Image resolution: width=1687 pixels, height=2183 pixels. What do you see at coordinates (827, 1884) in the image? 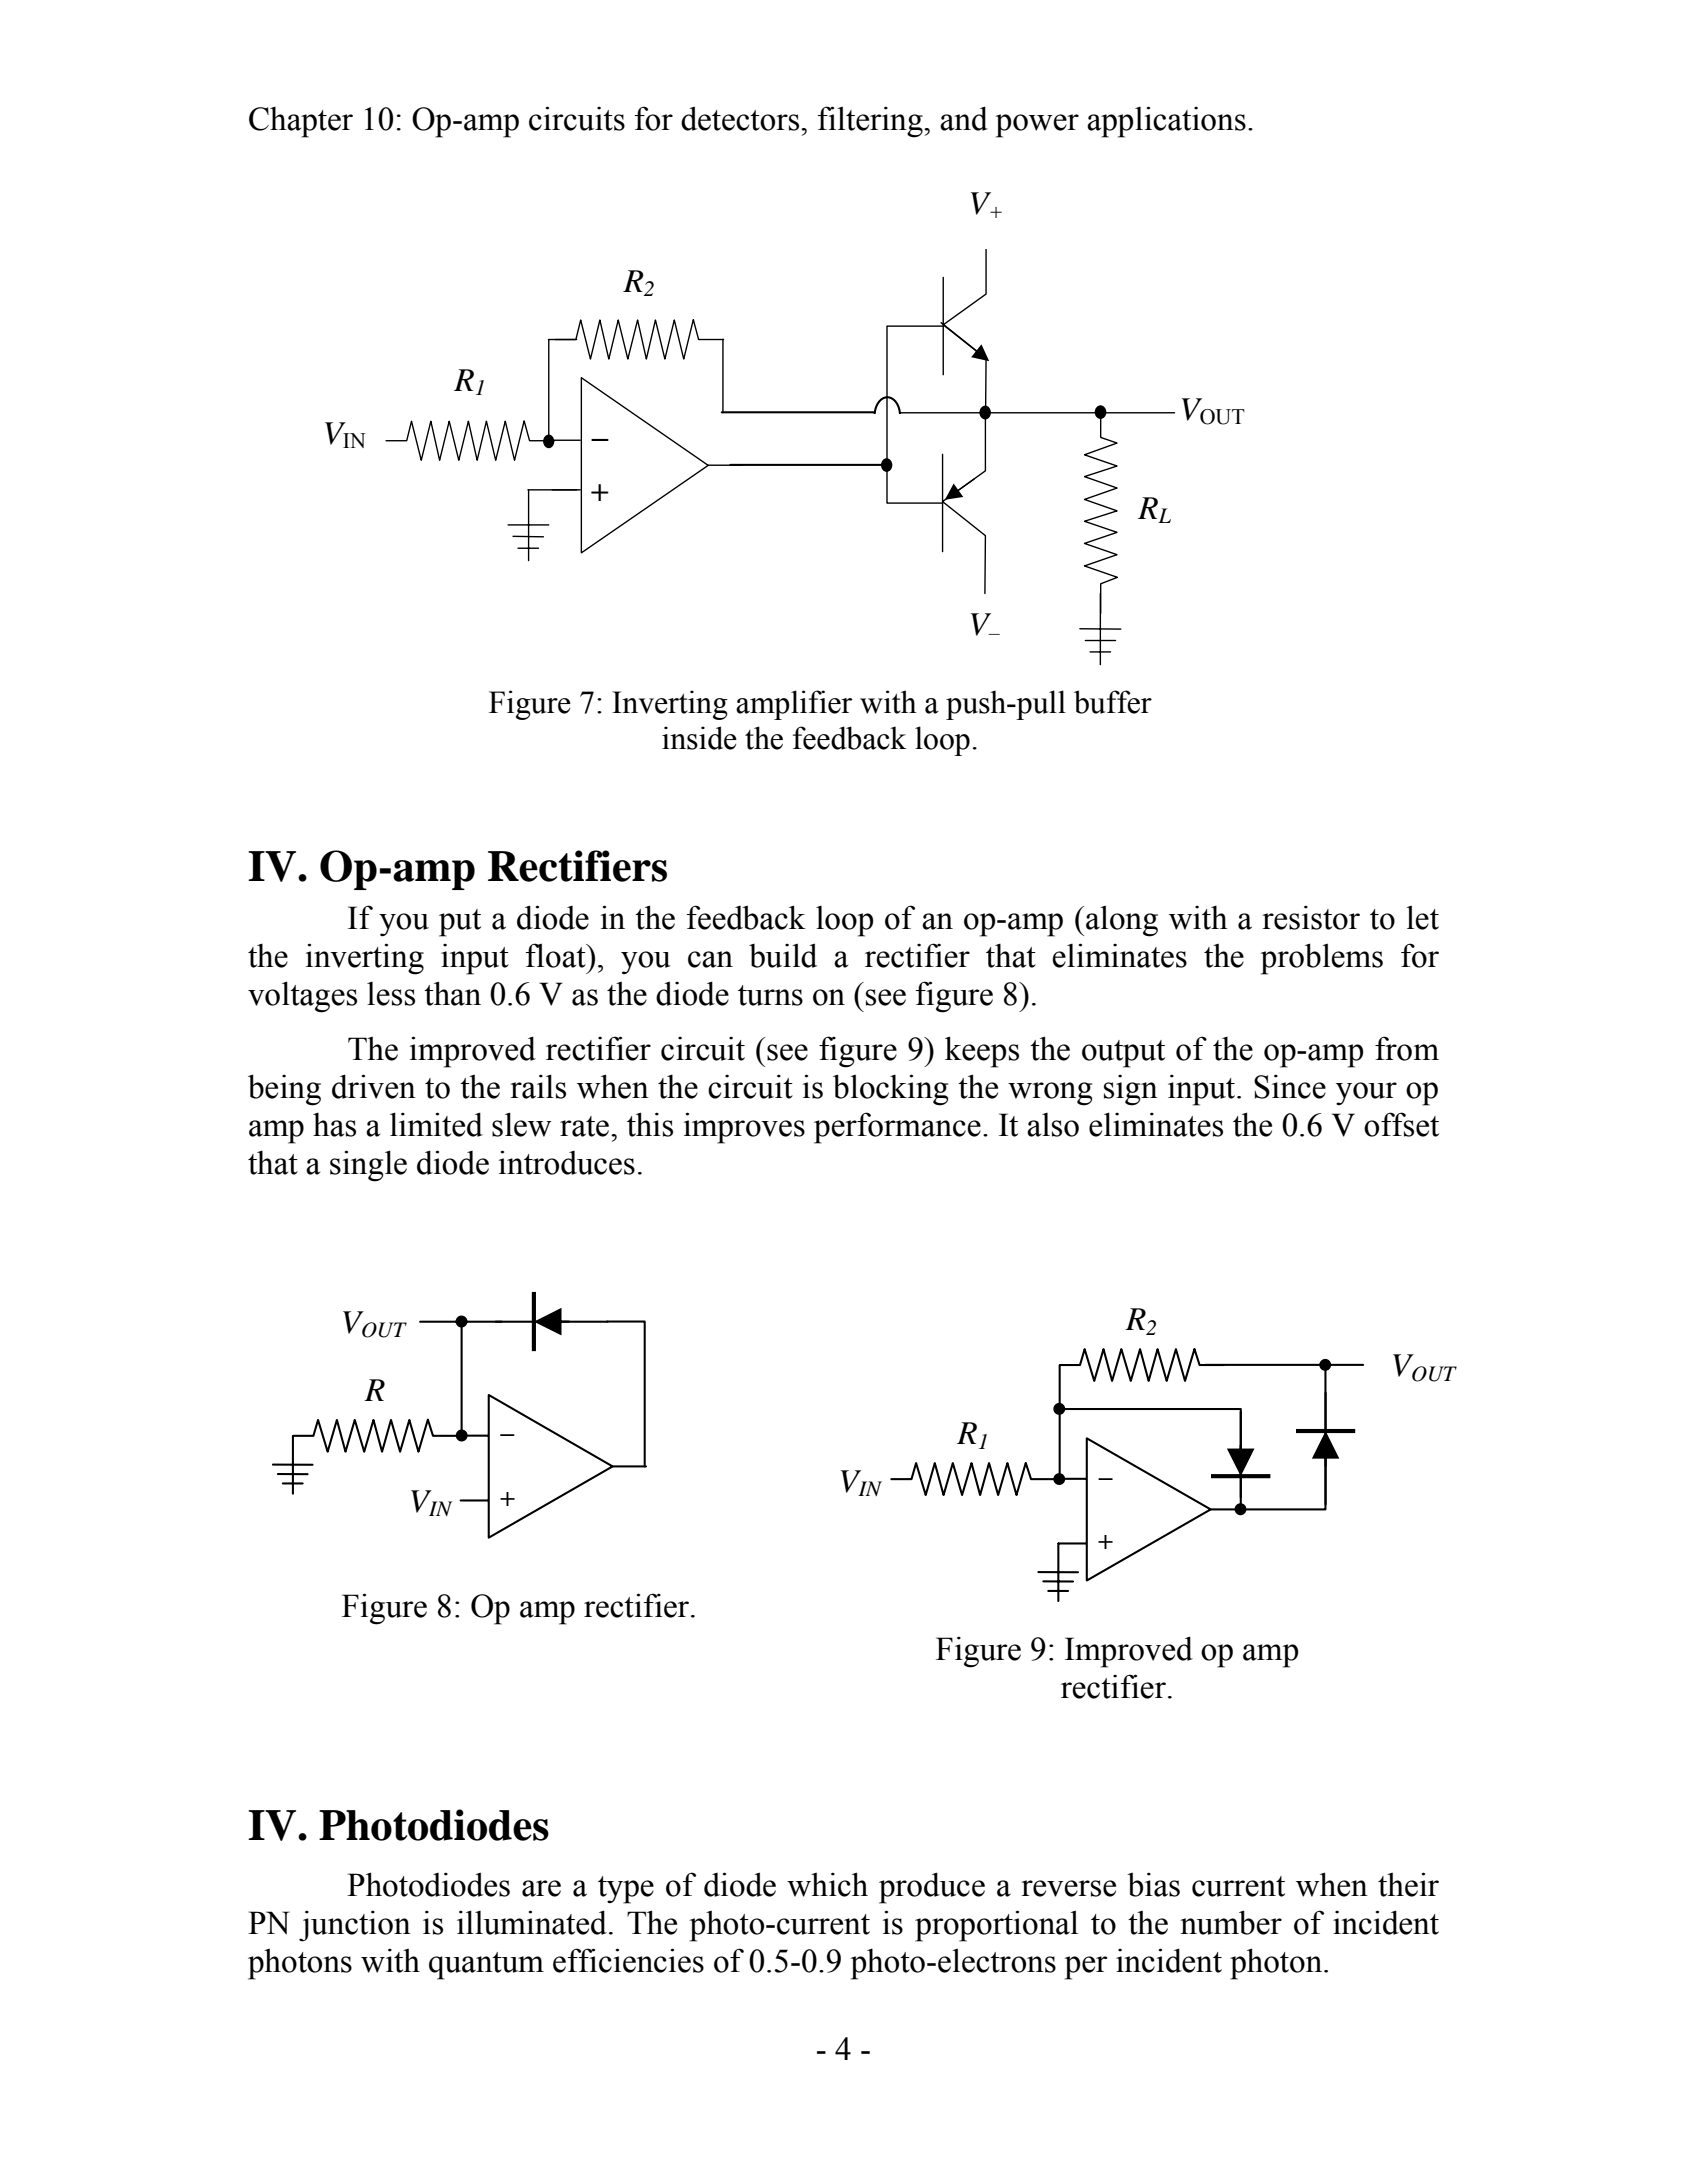
I see `which` at bounding box center [827, 1884].
